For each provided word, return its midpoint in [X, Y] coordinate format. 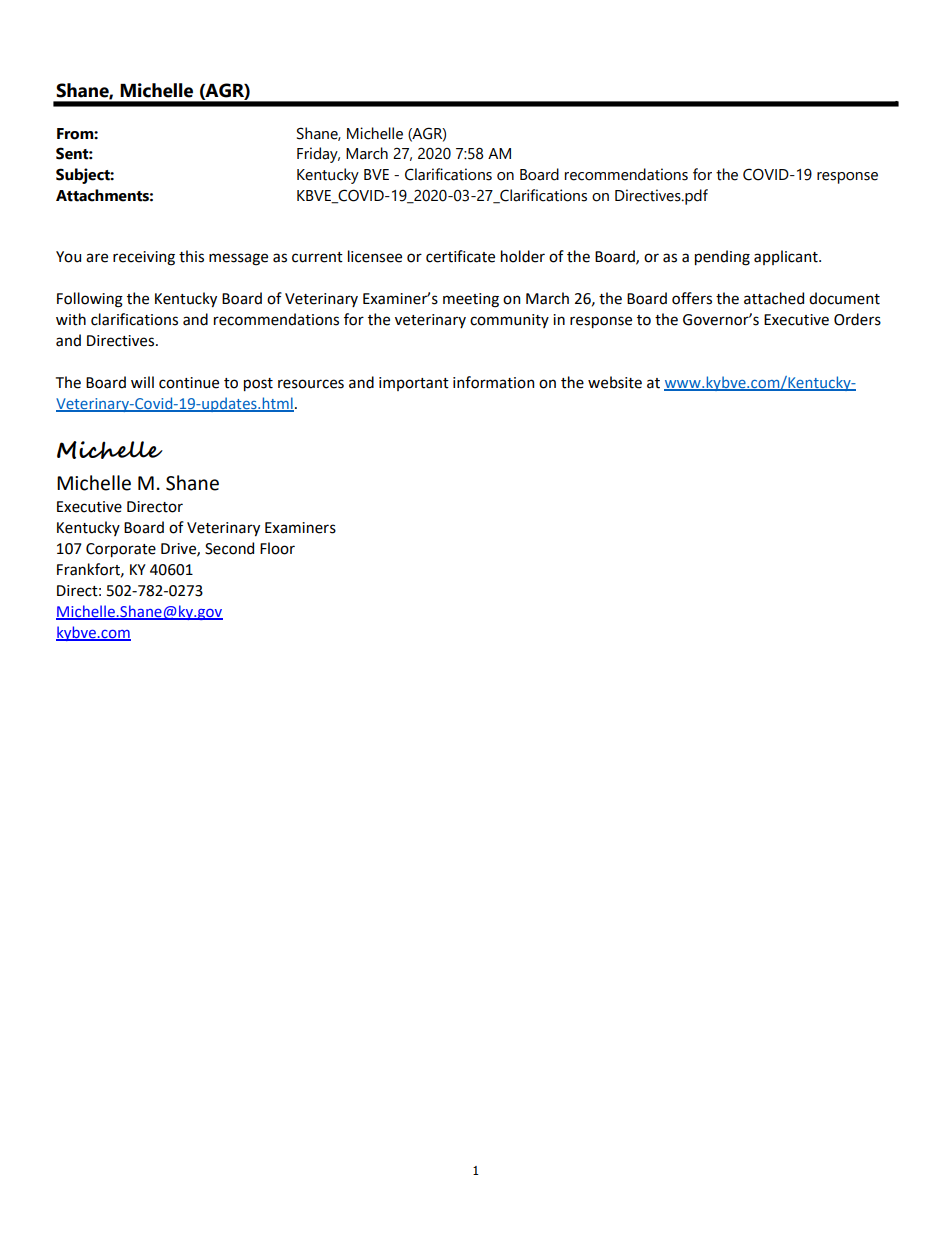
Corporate [121, 550]
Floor [277, 548]
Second [229, 548]
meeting [471, 300]
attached [774, 298]
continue [189, 383]
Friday [318, 155]
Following [90, 300]
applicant [787, 257]
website [615, 382]
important [414, 384]
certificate [460, 256]
